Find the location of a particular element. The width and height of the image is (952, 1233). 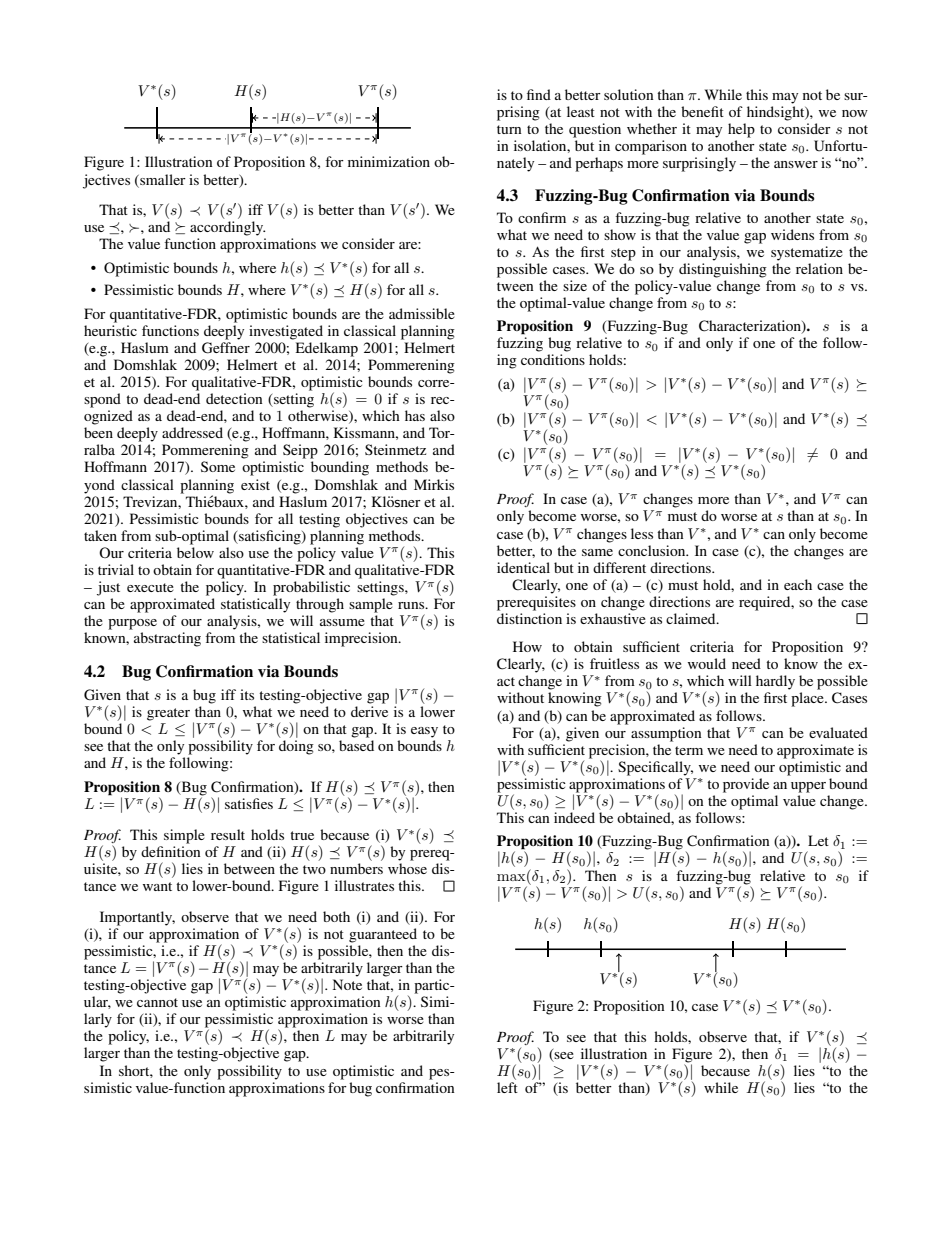

turn is located at coordinates (509, 129).
